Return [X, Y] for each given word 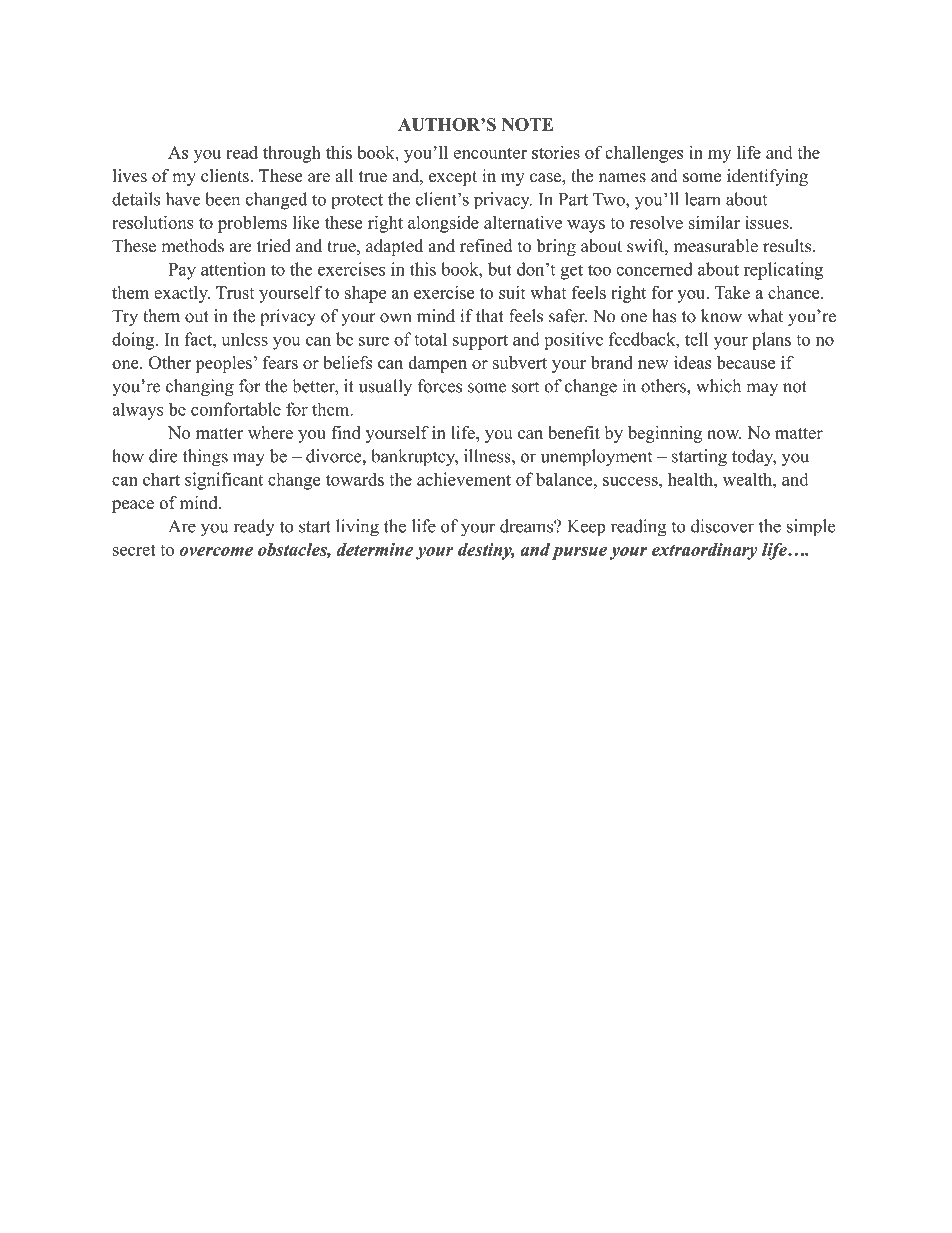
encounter [490, 153]
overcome [216, 551]
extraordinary [705, 551]
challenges [644, 154]
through [292, 154]
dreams [527, 526]
